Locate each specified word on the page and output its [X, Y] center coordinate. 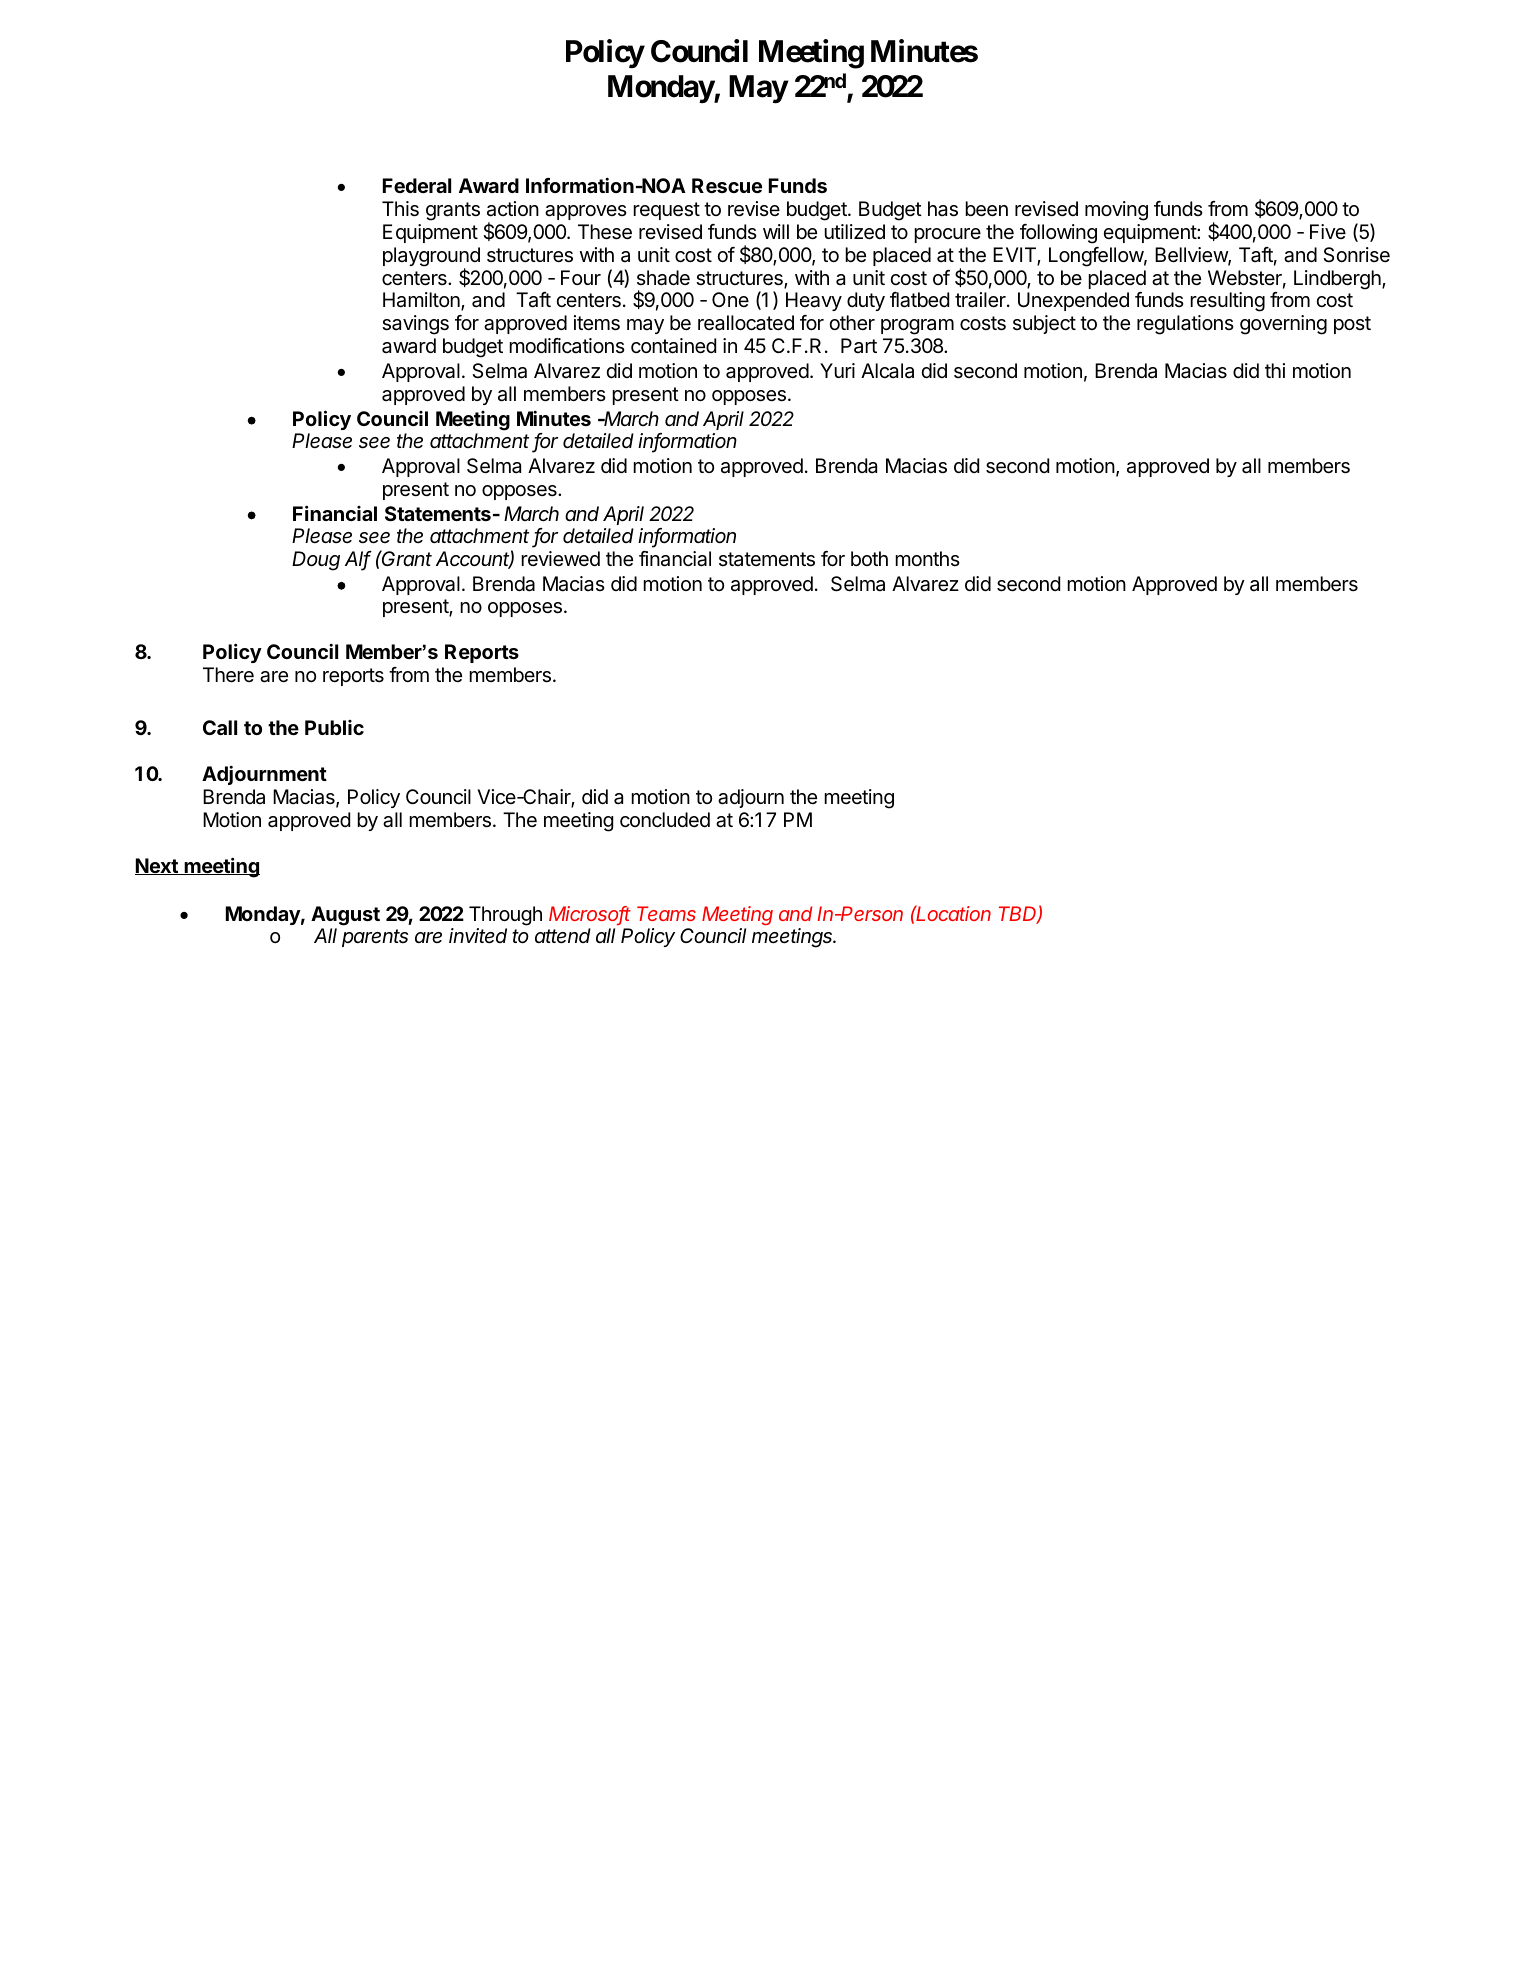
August [345, 916]
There [228, 675]
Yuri [837, 370]
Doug [316, 561]
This [400, 209]
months [927, 558]
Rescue [727, 185]
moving [1116, 211]
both [869, 558]
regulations [1185, 325]
